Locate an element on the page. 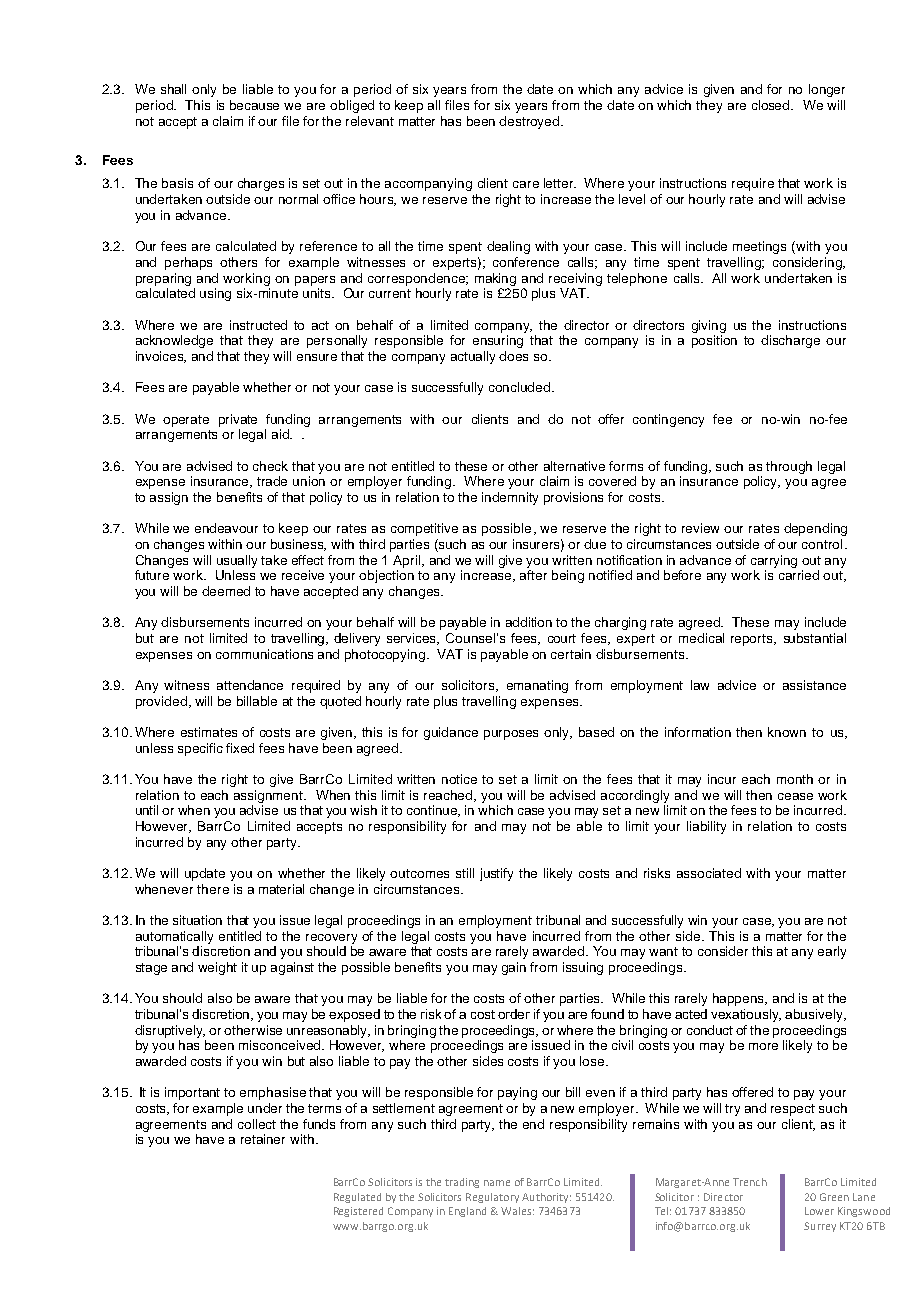 Image resolution: width=924 pixels, height=1289 pixels. fixed is located at coordinates (240, 748).
